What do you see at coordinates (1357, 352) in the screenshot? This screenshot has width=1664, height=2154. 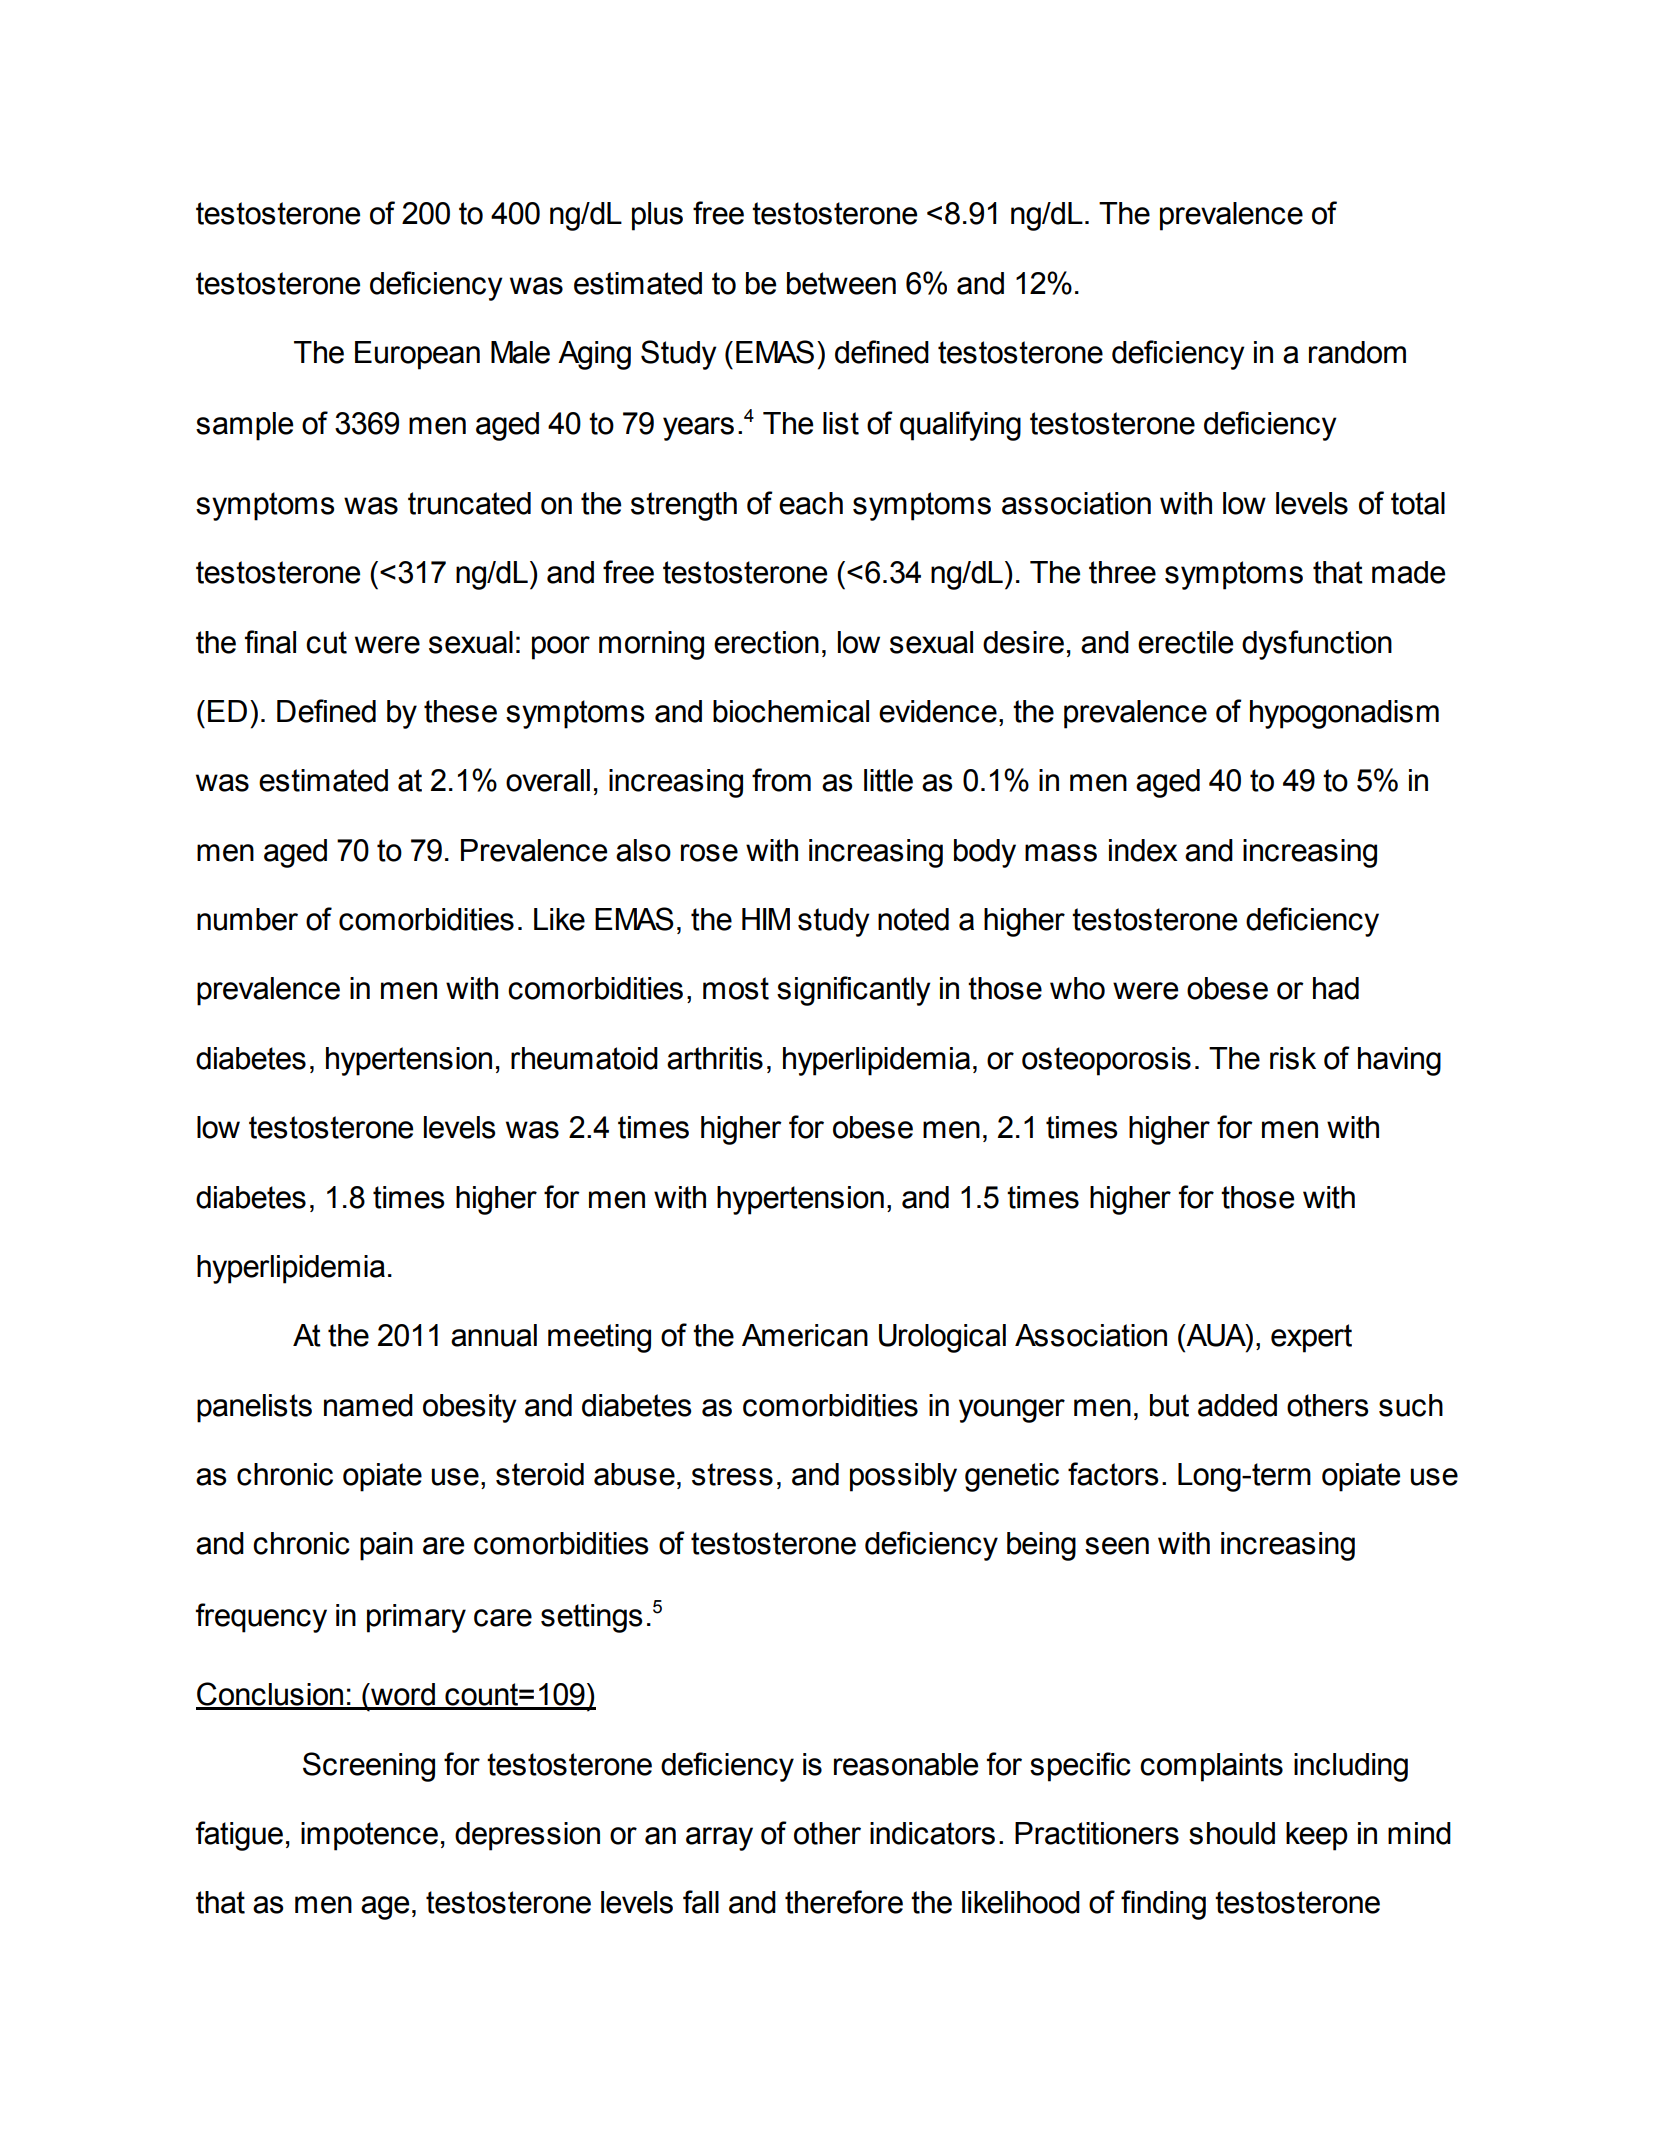 I see `random` at bounding box center [1357, 352].
